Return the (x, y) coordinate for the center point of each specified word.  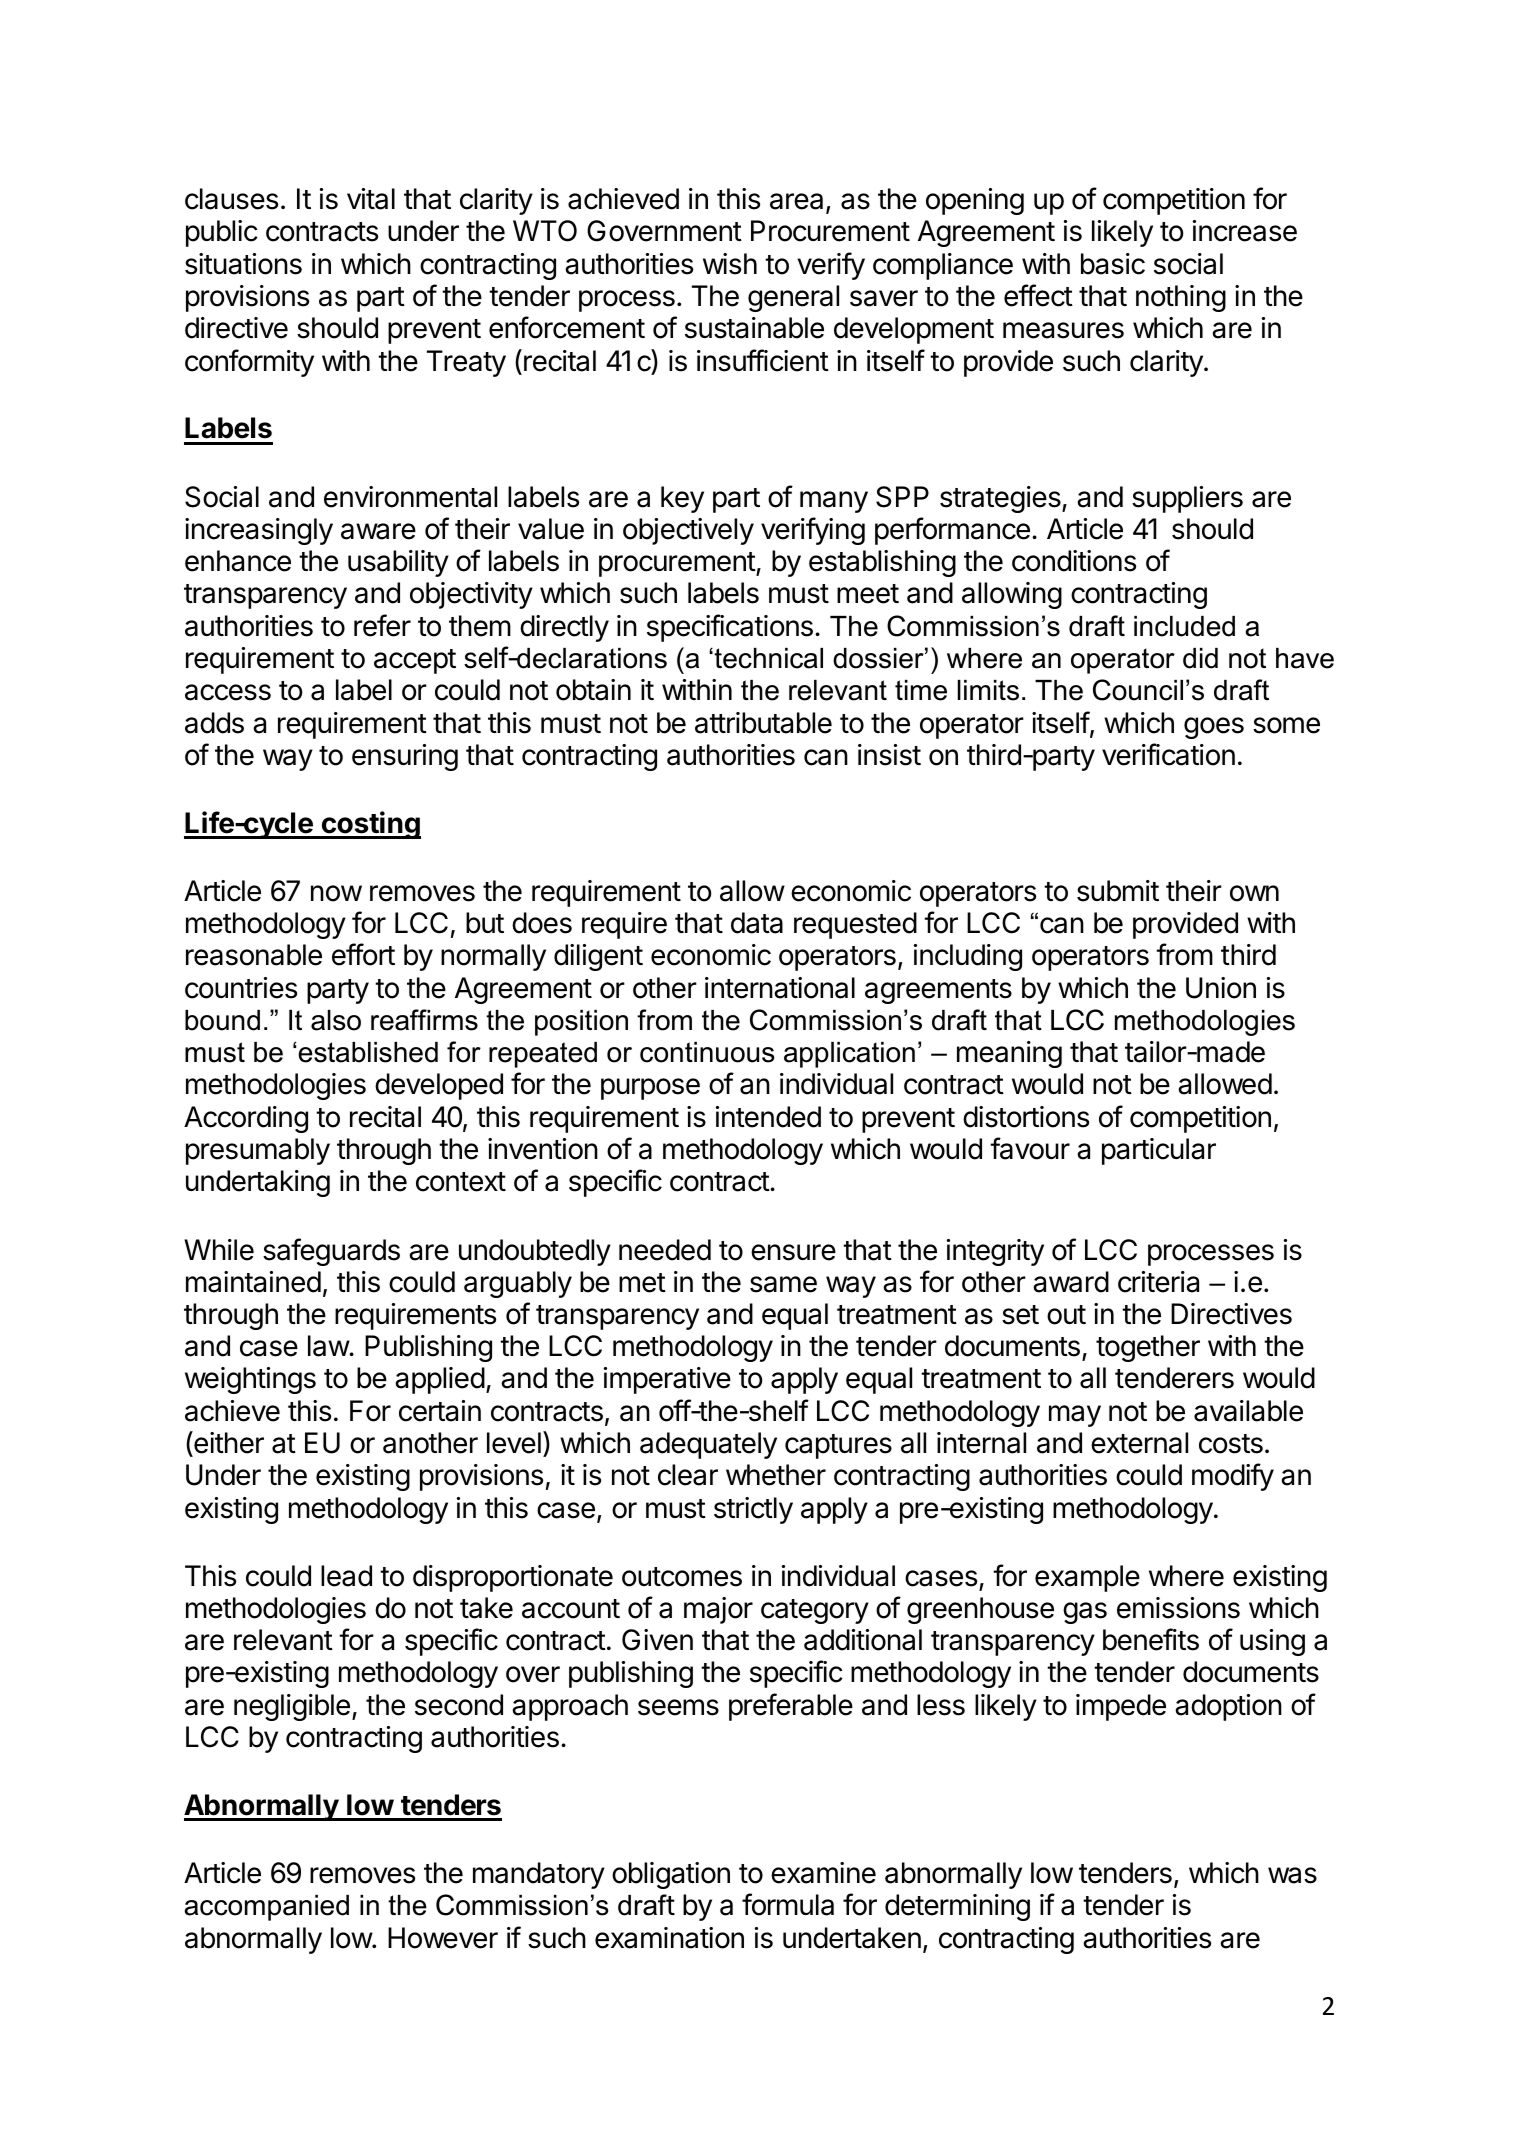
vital (371, 199)
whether (776, 1475)
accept (415, 661)
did (1200, 658)
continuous (707, 1052)
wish (730, 264)
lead (346, 1576)
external (1139, 1443)
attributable (763, 723)
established (368, 1052)
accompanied (266, 1908)
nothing (1181, 298)
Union (1221, 988)
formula (788, 1904)
